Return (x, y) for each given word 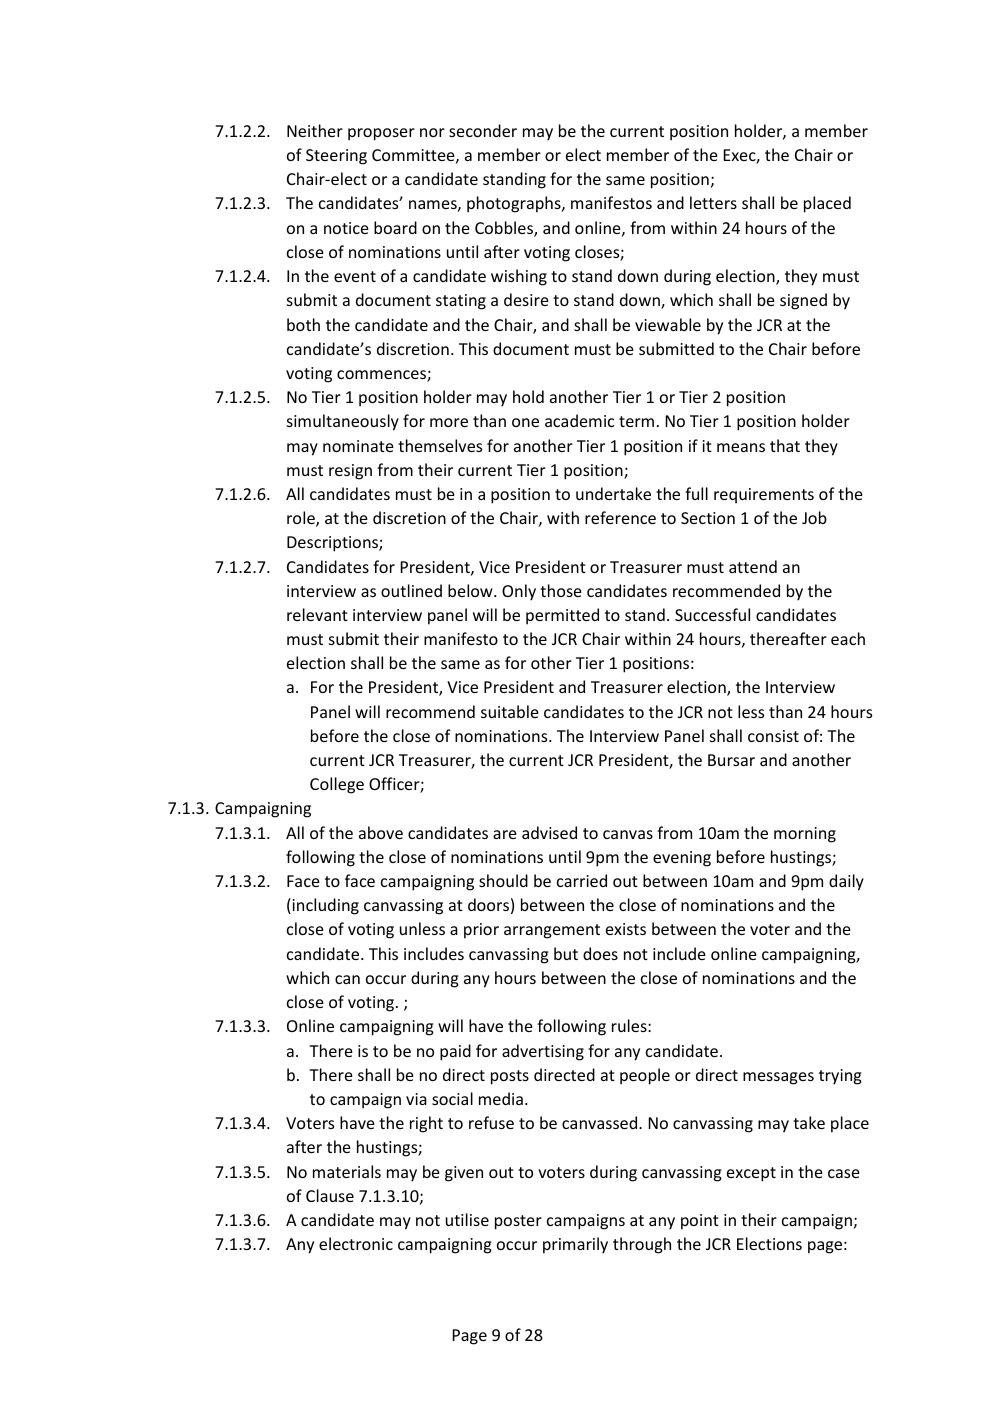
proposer (381, 134)
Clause (330, 1195)
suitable (510, 711)
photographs (515, 204)
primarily (575, 1245)
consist (773, 736)
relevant (317, 614)
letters (713, 202)
